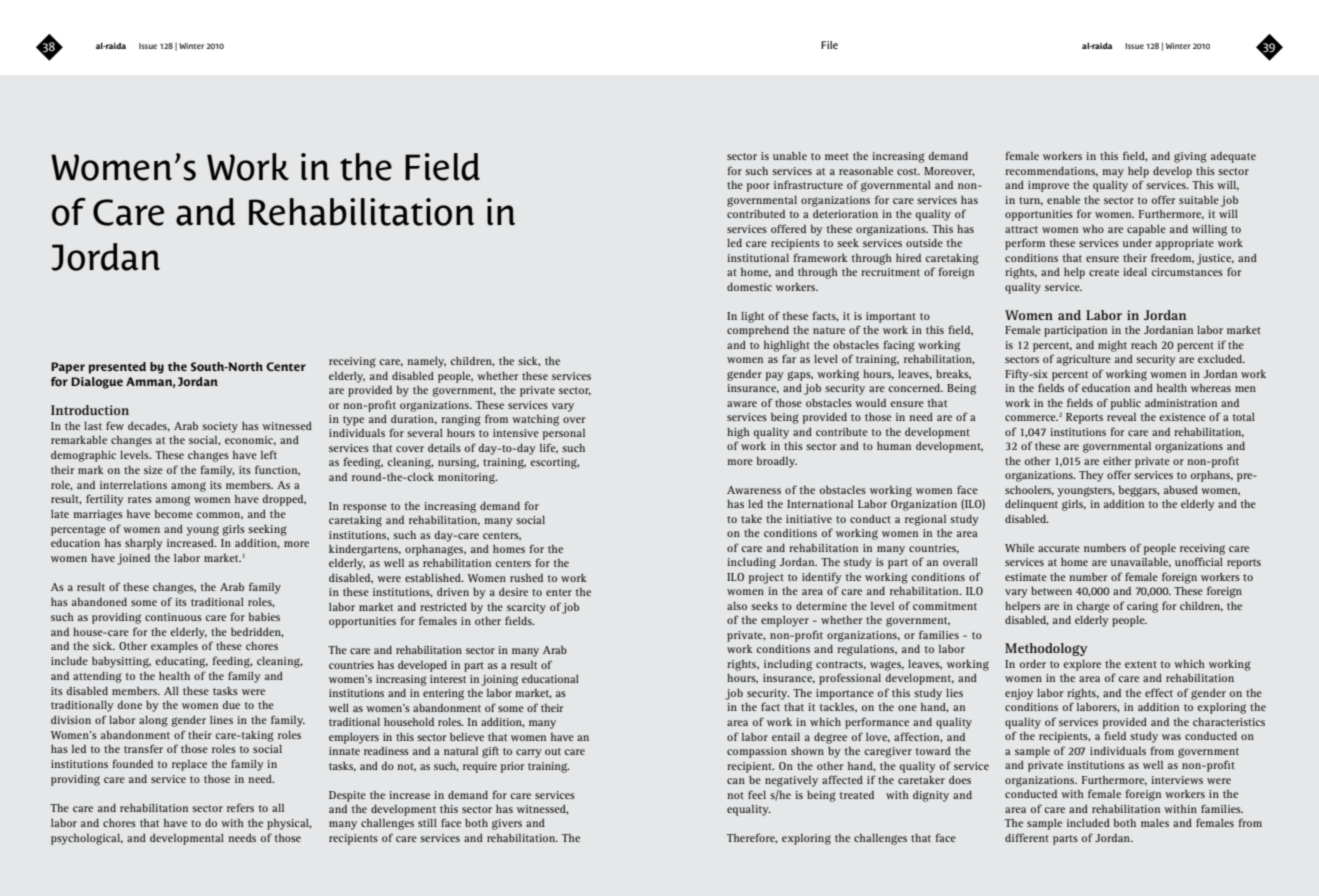  Describe the element at coordinates (1059, 548) in the screenshot. I see `accurate` at that location.
